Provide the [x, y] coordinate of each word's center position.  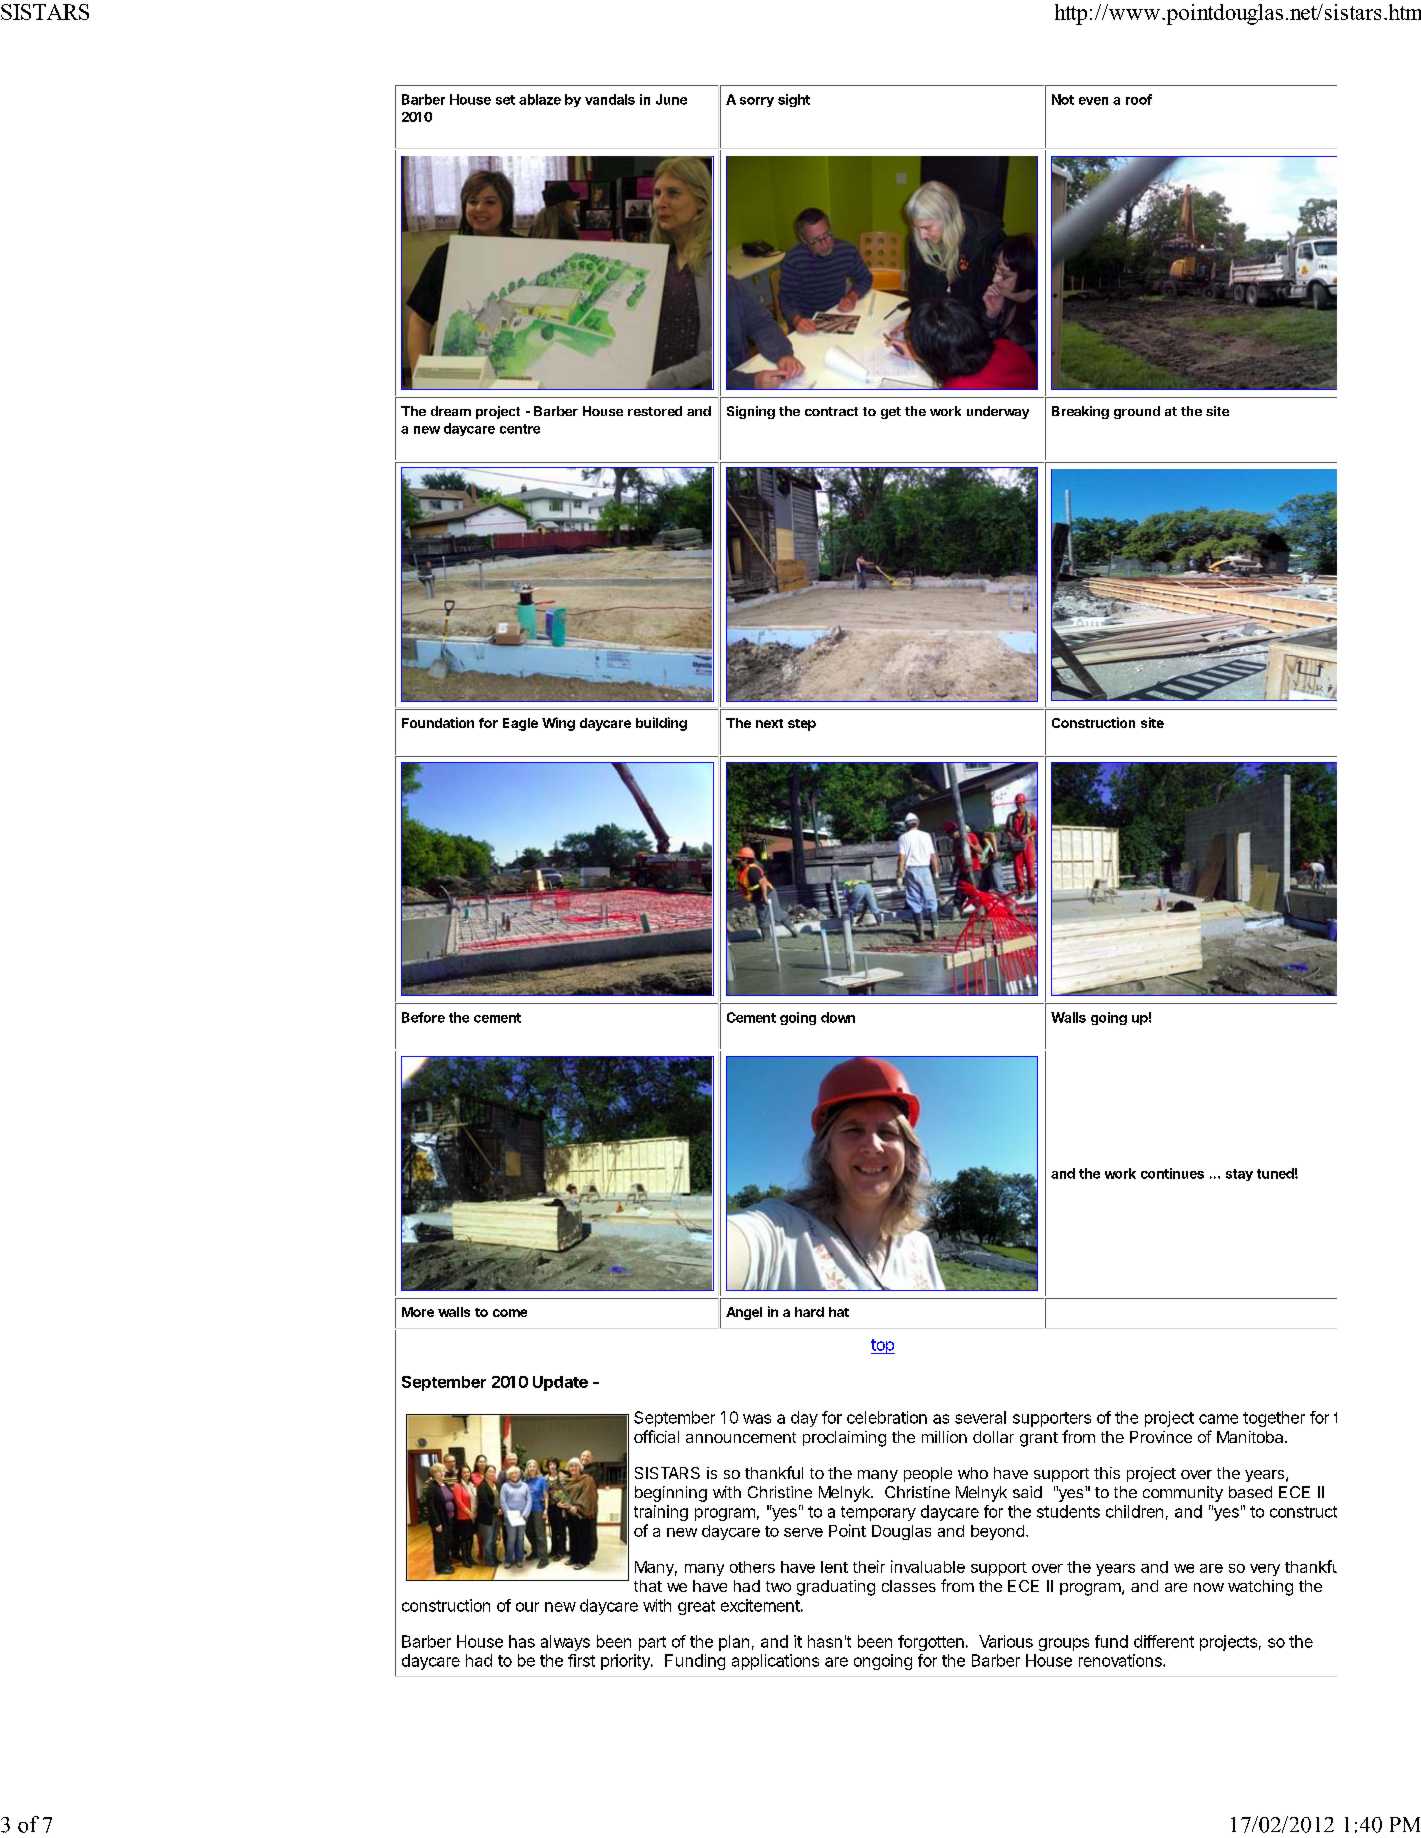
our [527, 1607]
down [838, 1017]
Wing [558, 724]
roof [1139, 99]
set [505, 100]
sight [794, 100]
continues [1172, 1173]
